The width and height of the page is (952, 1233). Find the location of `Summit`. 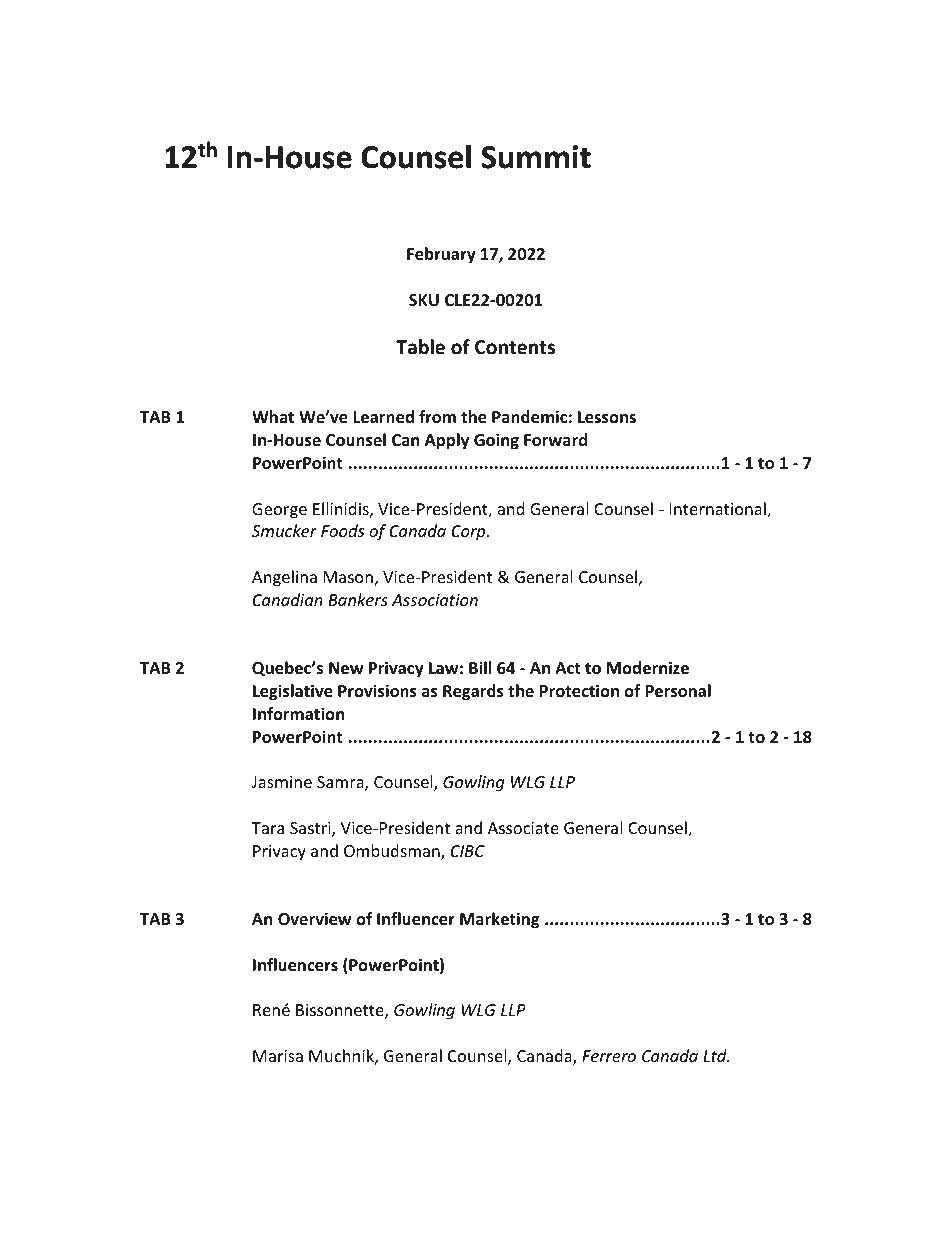

Summit is located at coordinates (536, 157).
